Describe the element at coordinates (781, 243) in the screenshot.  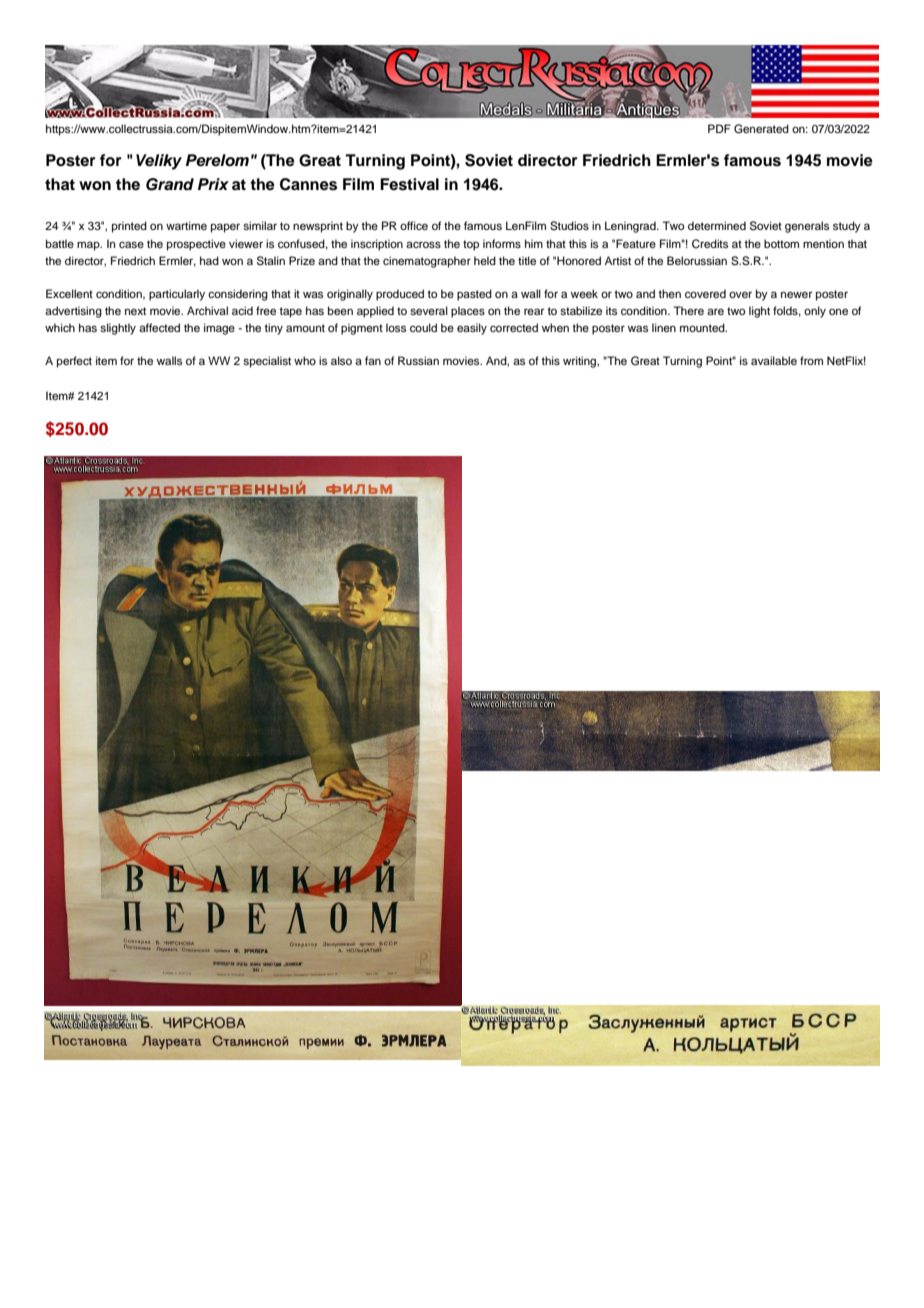
I see `bottom` at that location.
